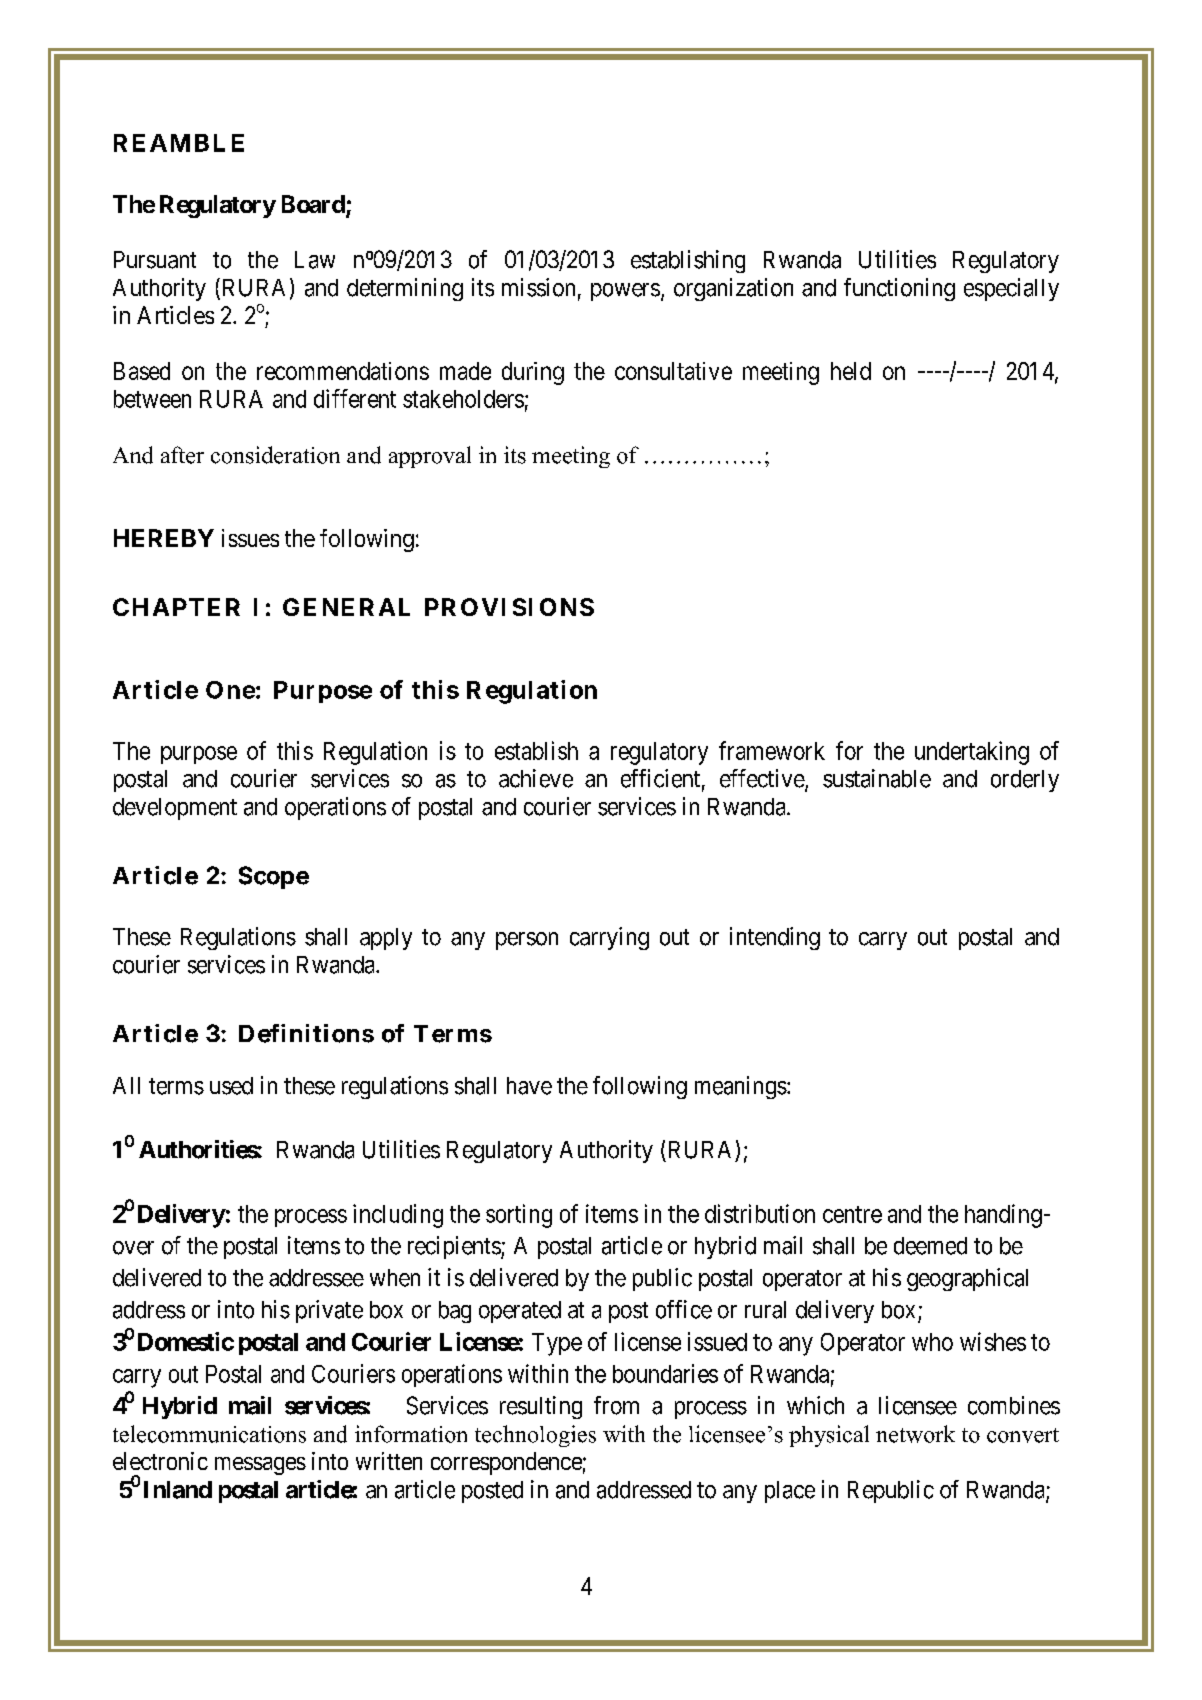  I want to click on mission, so click(538, 287).
